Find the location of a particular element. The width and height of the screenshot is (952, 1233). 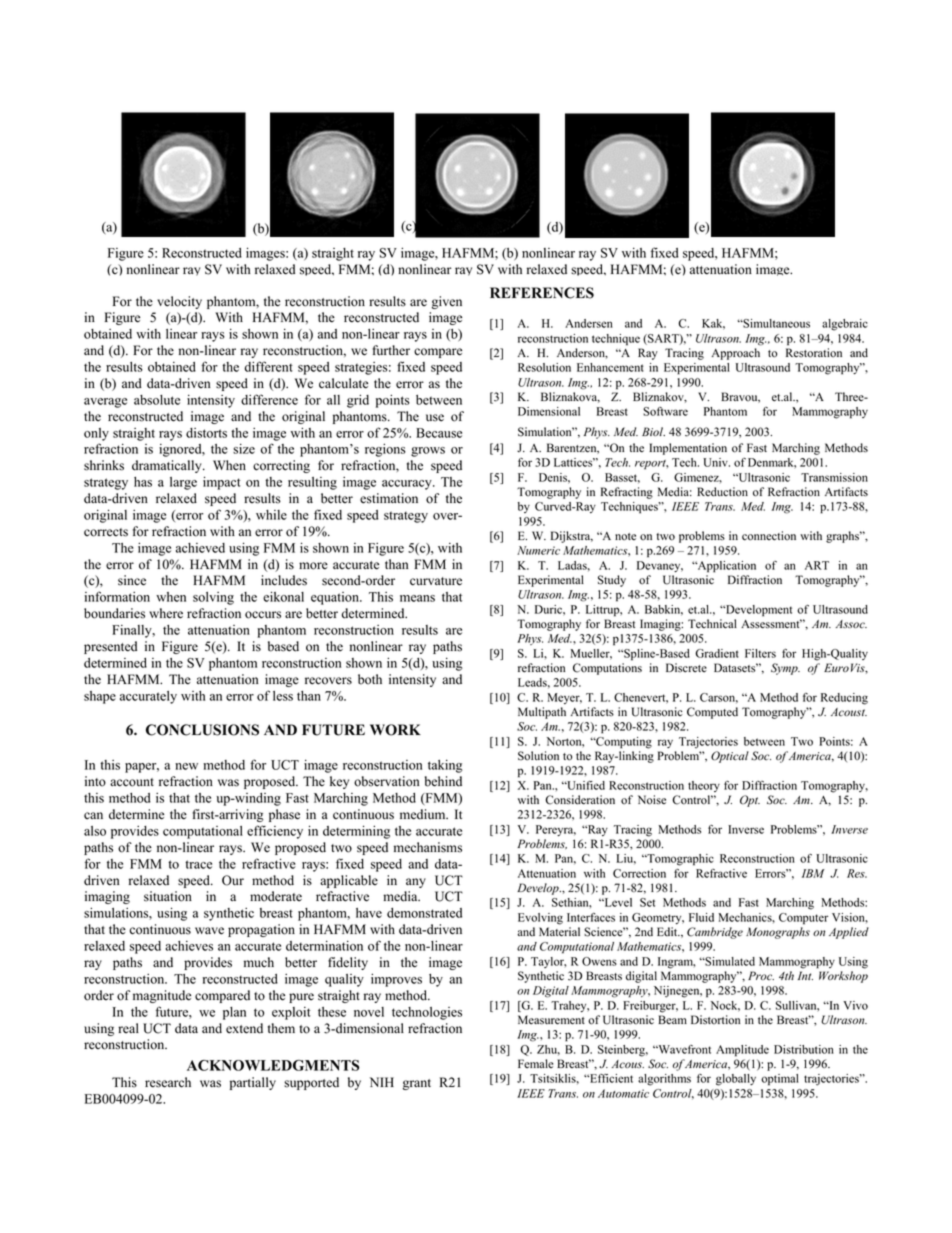

velocity is located at coordinates (179, 302).
